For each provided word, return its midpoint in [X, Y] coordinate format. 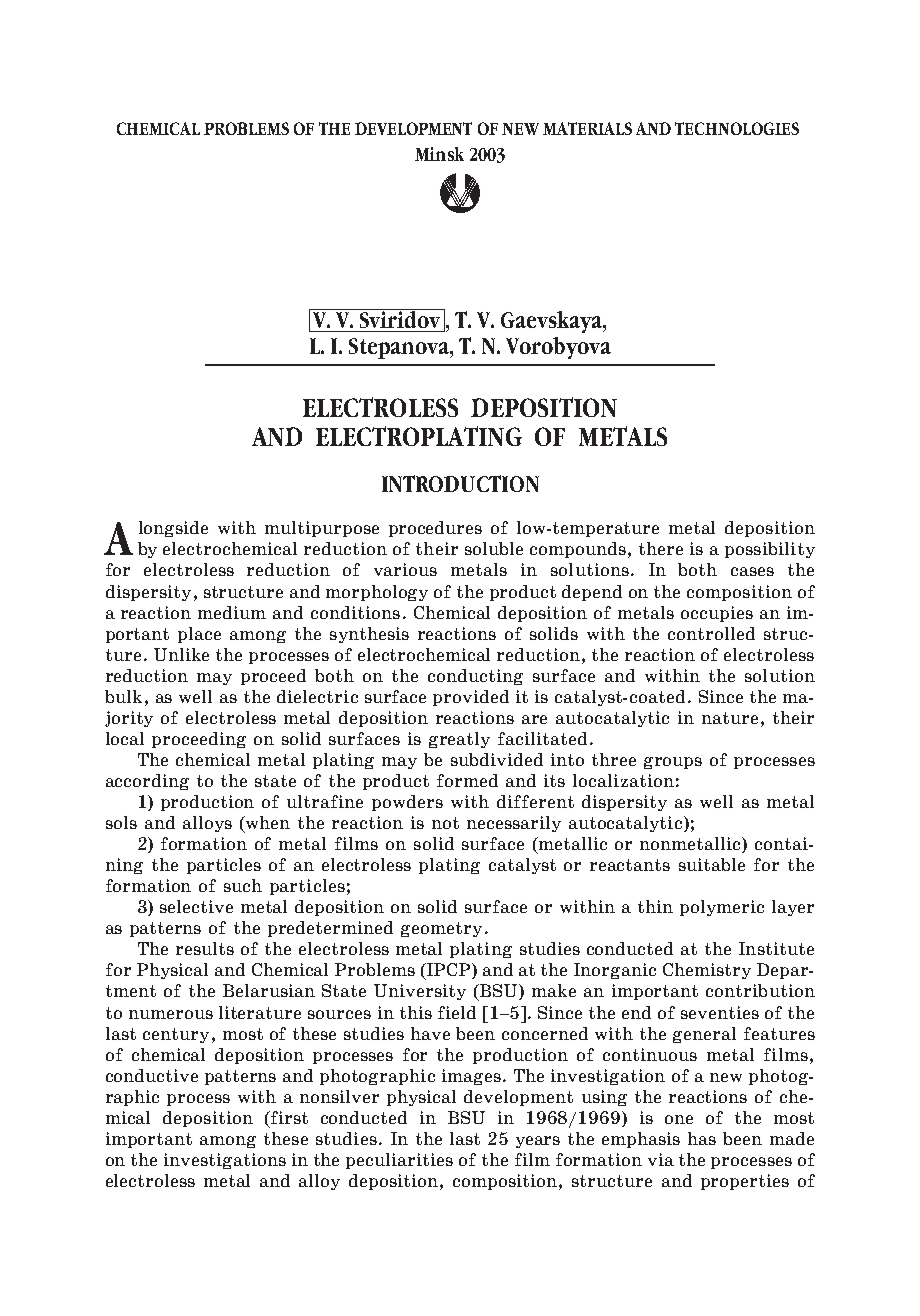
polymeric [722, 908]
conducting [475, 677]
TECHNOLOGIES [737, 128]
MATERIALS [587, 128]
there [661, 548]
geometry [441, 929]
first [288, 1117]
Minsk [439, 154]
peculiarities [399, 1161]
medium [232, 612]
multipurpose [322, 529]
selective [196, 906]
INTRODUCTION [460, 483]
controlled [711, 633]
